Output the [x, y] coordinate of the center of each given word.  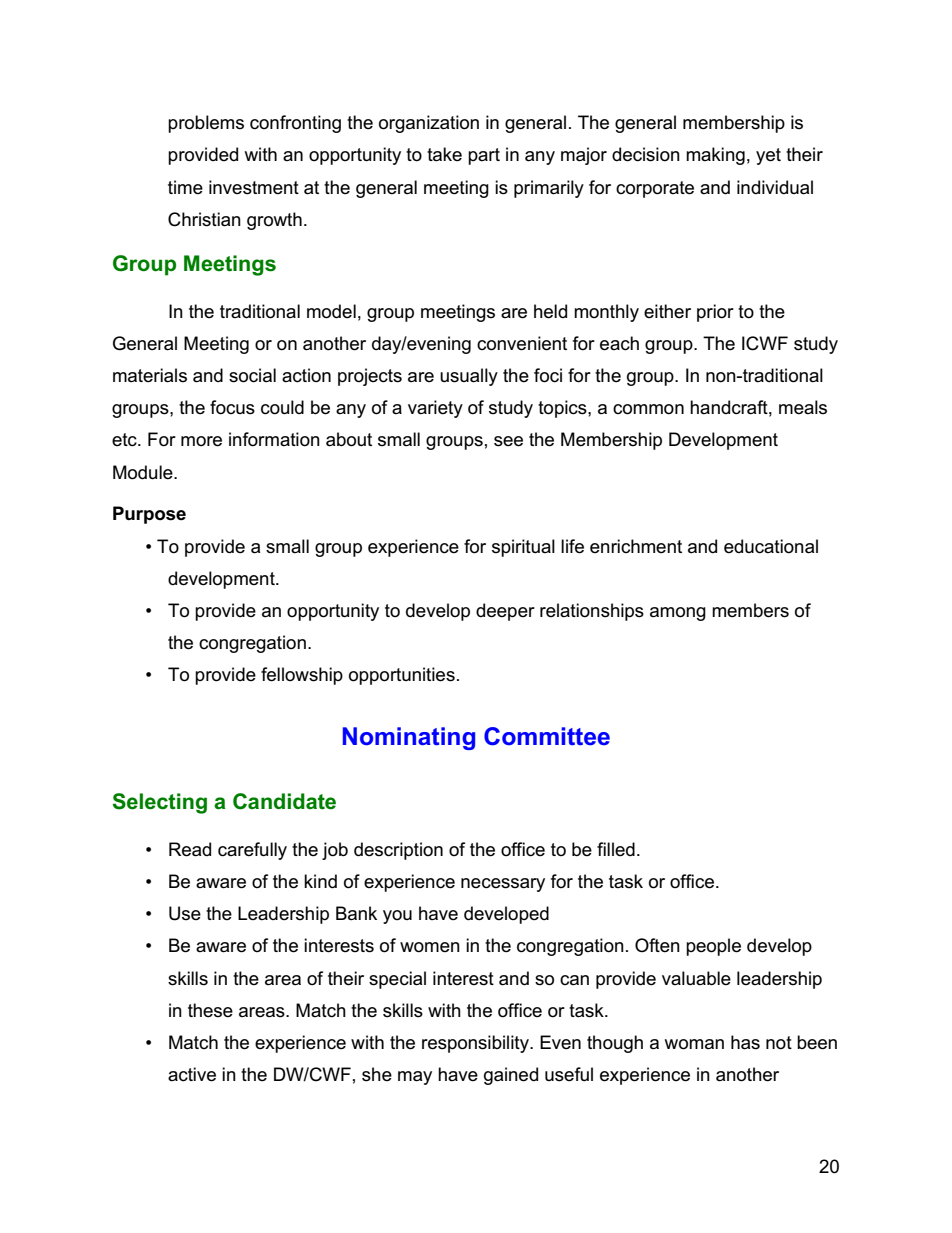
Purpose [149, 515]
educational [771, 546]
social [252, 375]
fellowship [302, 676]
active [192, 1074]
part [484, 156]
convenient [522, 343]
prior [715, 313]
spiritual [523, 548]
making [715, 156]
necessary [503, 885]
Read [190, 849]
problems [206, 124]
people [713, 947]
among [678, 614]
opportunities [402, 676]
